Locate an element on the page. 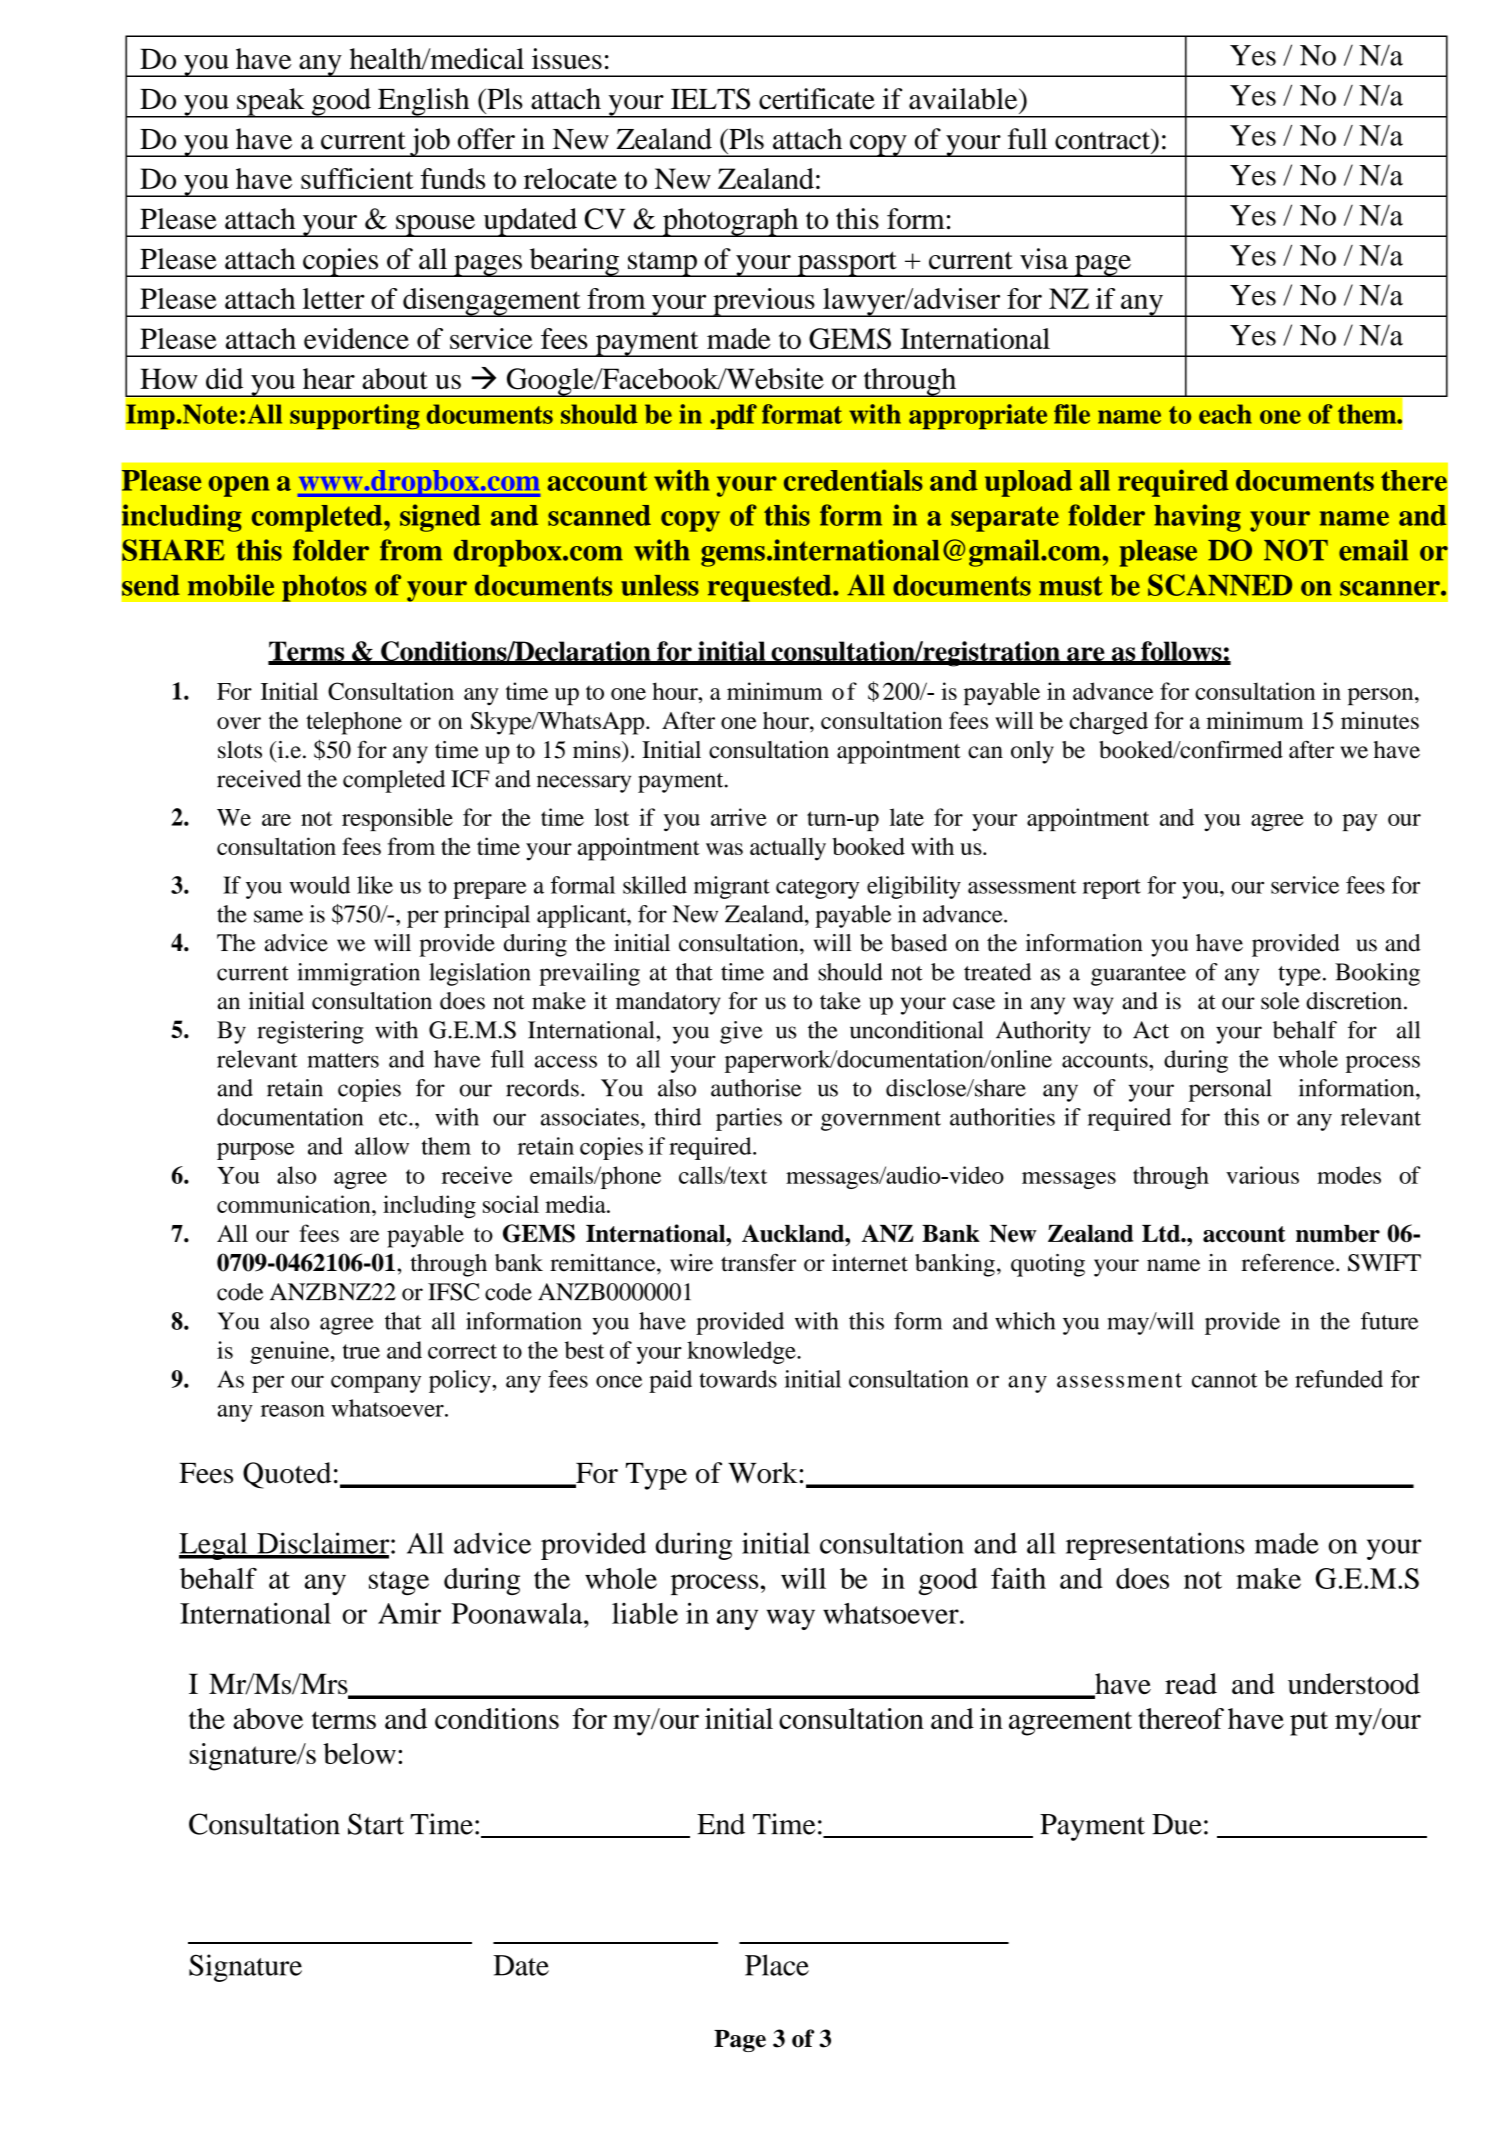  Place is located at coordinates (777, 1965).
